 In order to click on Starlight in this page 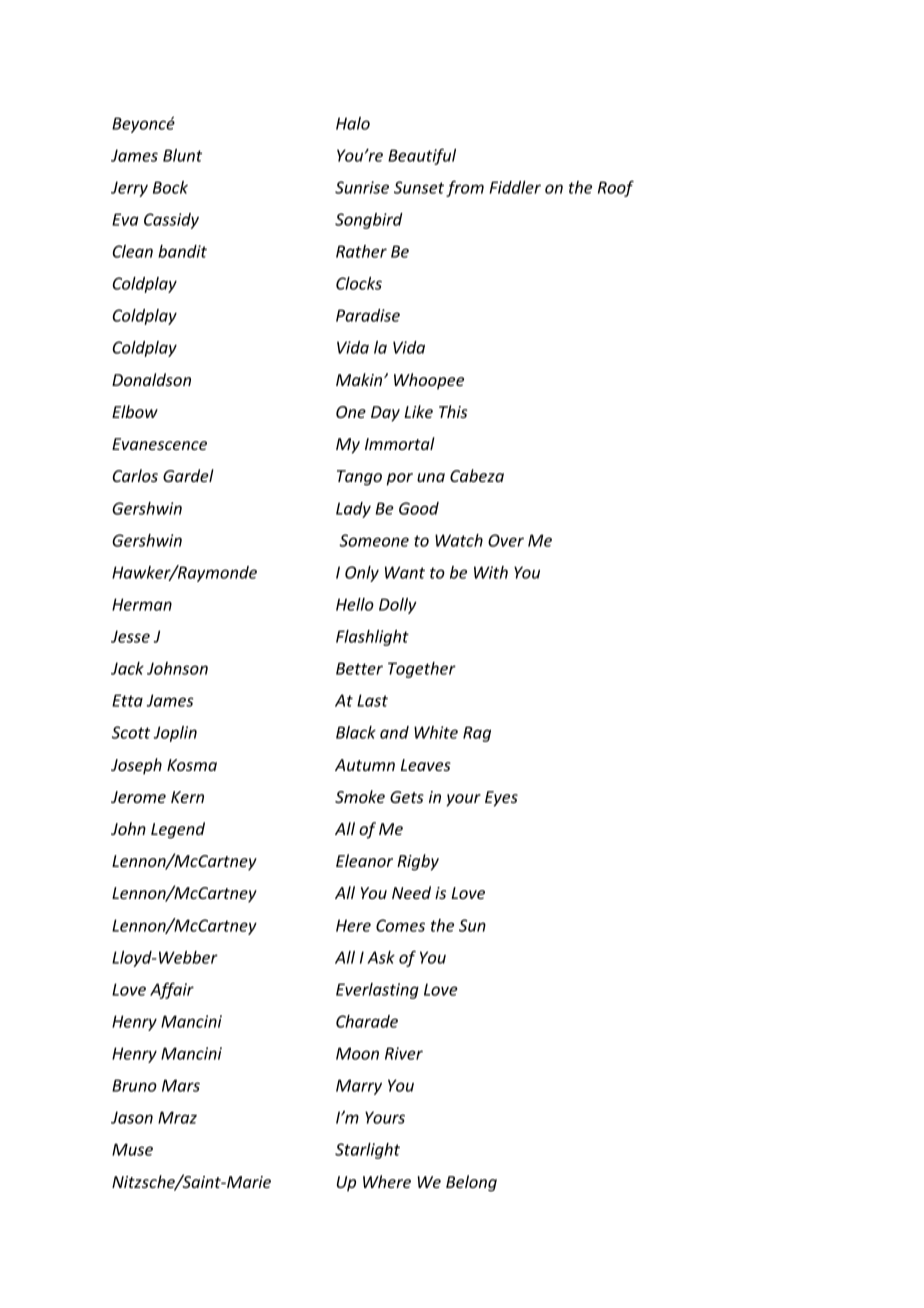, I will do `click(367, 1151)`.
